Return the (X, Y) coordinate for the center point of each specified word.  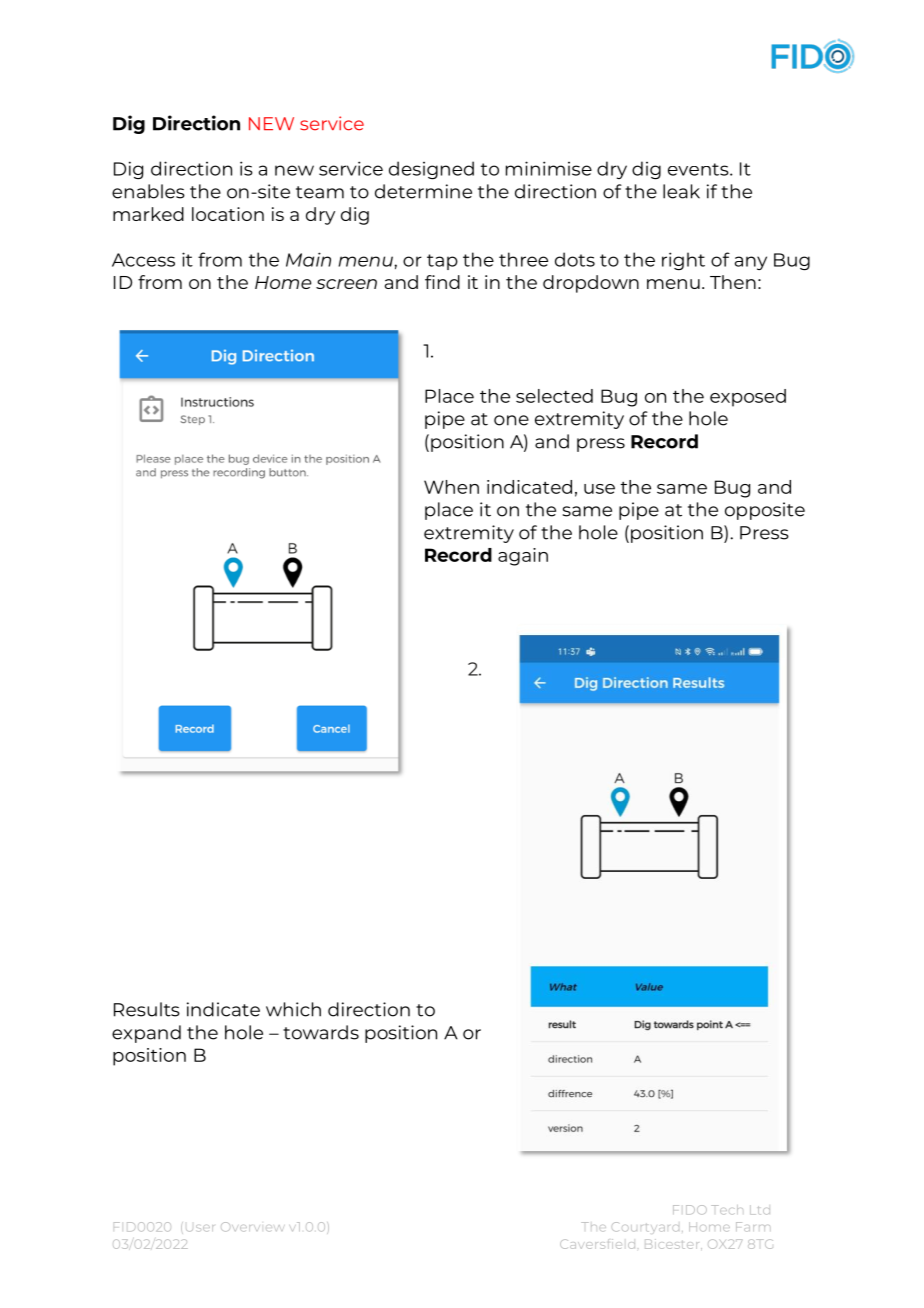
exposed (748, 398)
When (451, 487)
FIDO (690, 1210)
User (199, 1228)
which (293, 1009)
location (228, 214)
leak (681, 191)
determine (423, 191)
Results (147, 1009)
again (523, 557)
